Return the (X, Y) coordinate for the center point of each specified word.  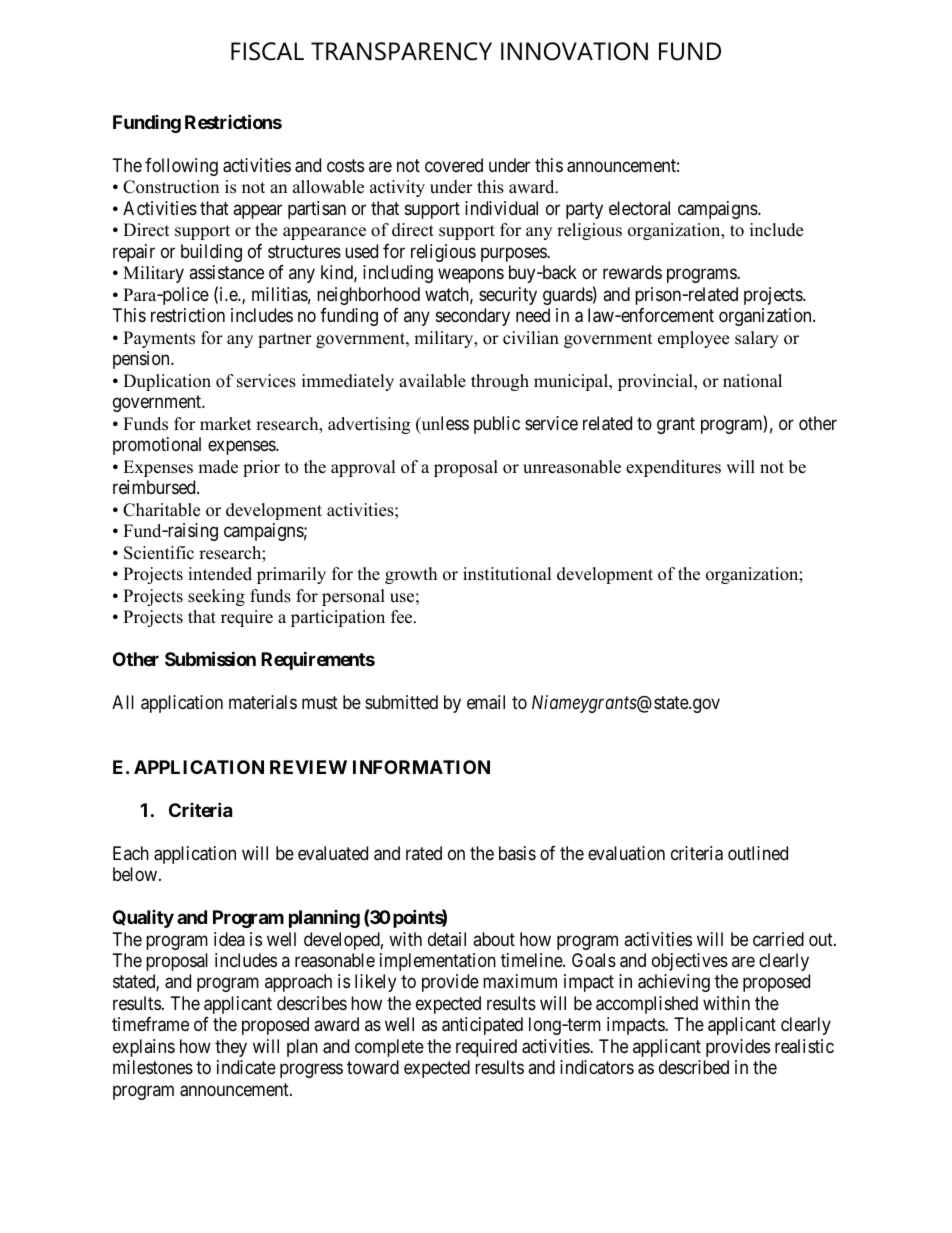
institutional (507, 574)
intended (220, 574)
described (694, 1067)
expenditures (673, 468)
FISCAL (267, 51)
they (231, 1048)
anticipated (482, 1026)
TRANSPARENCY (401, 51)
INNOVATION (574, 51)
